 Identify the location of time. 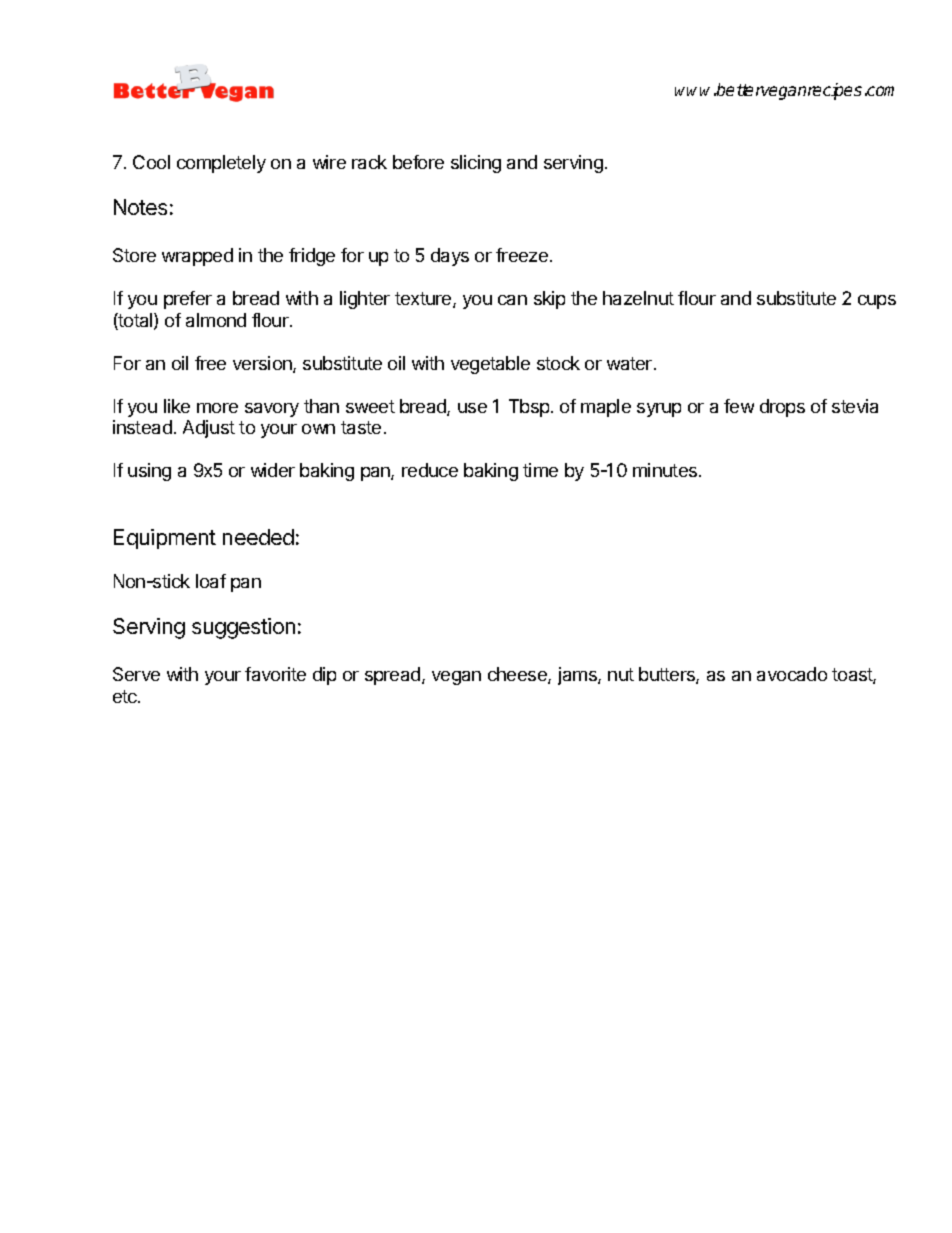
(540, 470).
